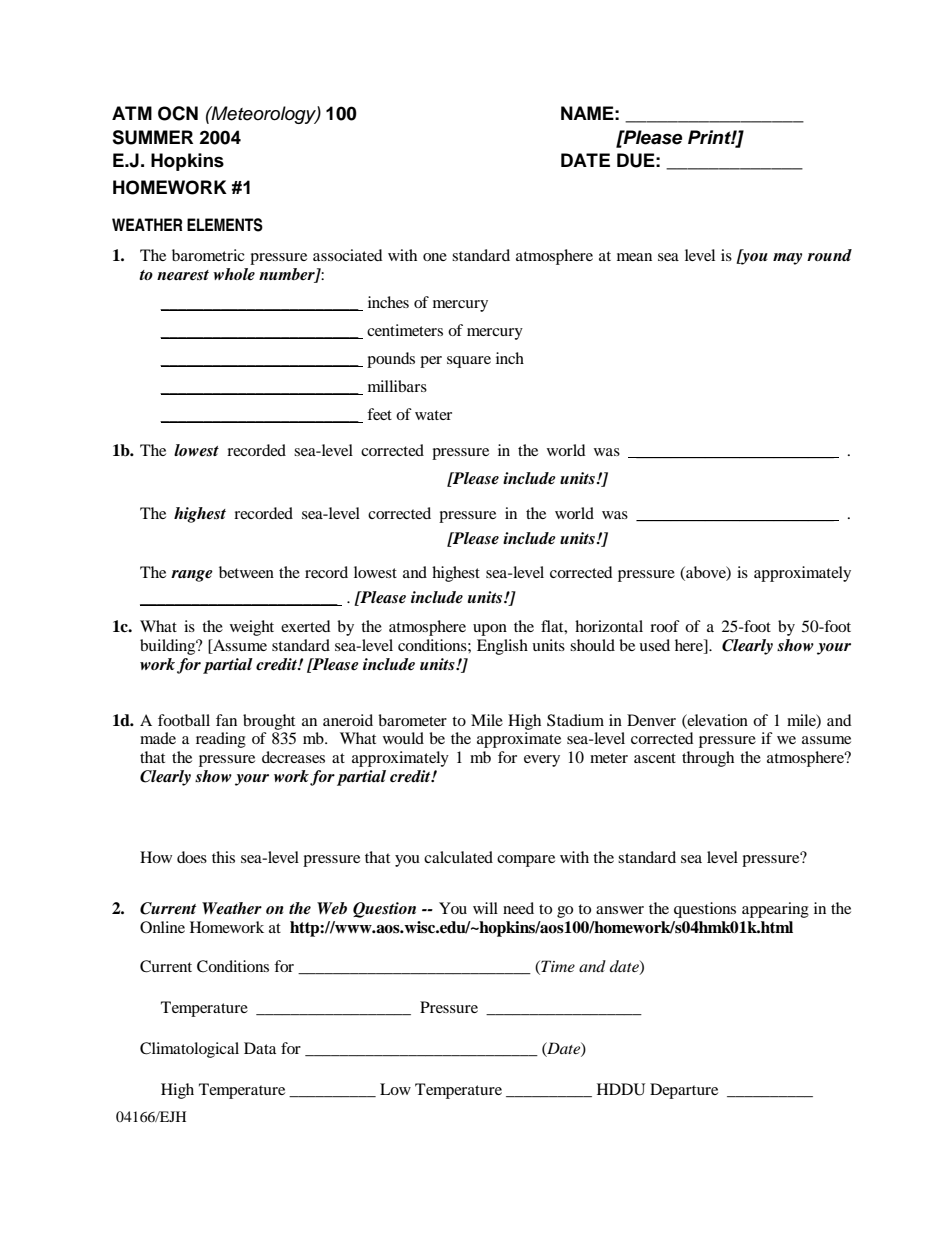 This screenshot has height=1233, width=952. I want to click on one, so click(435, 257).
